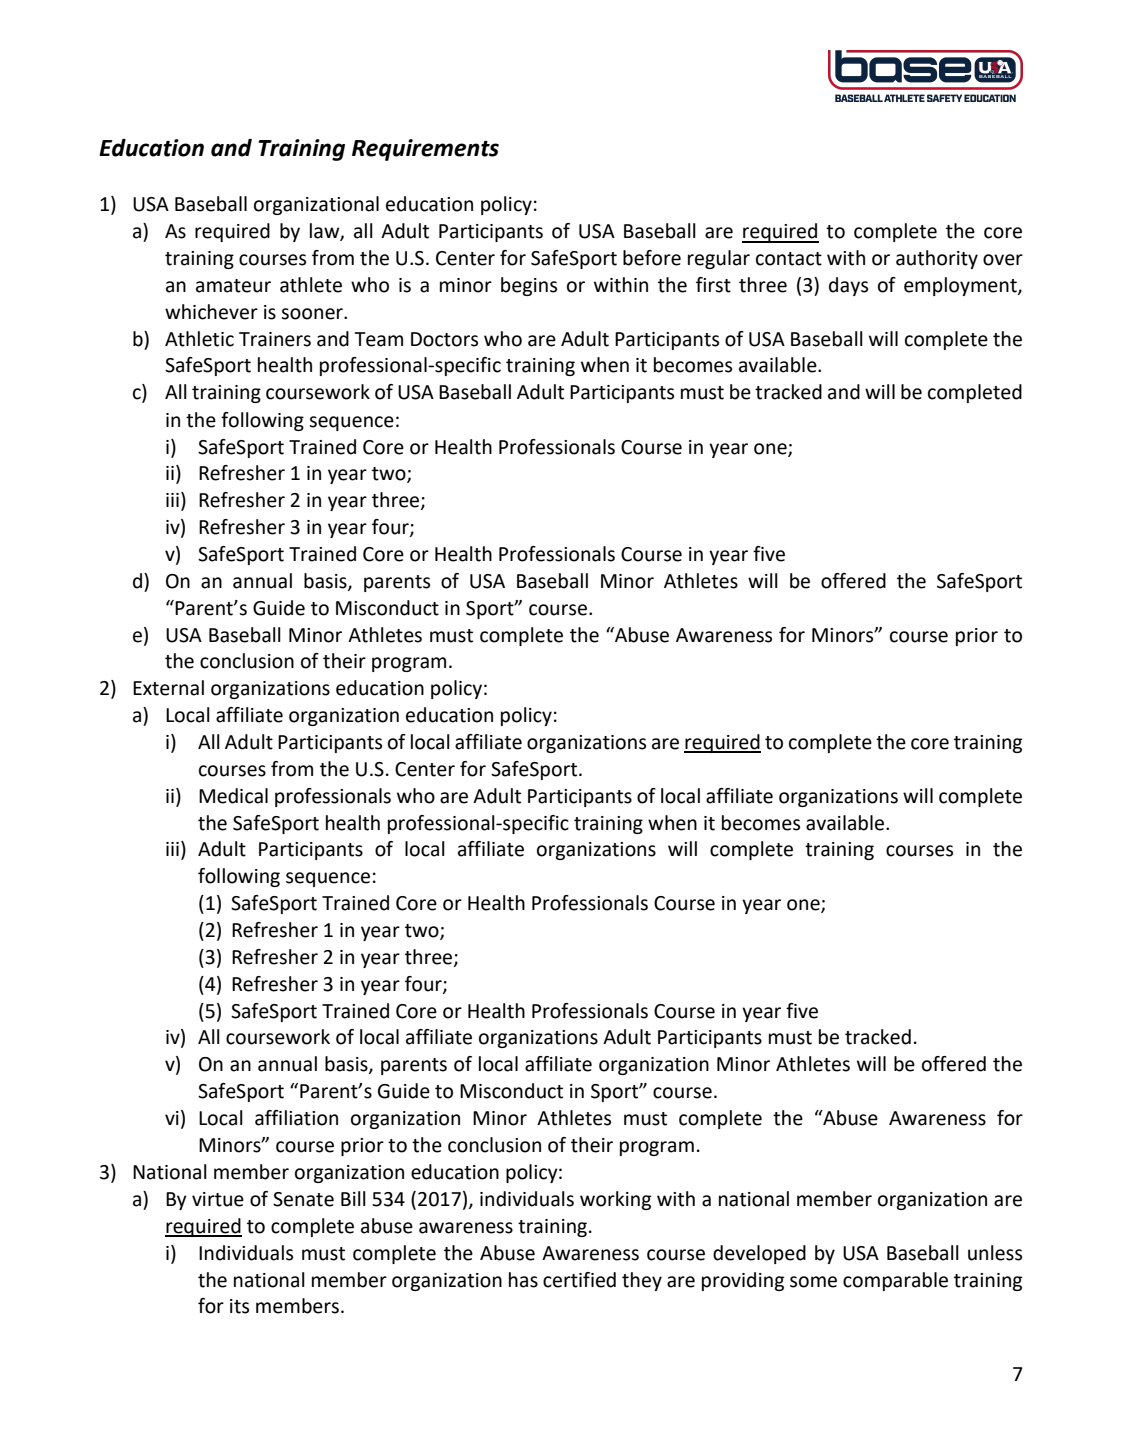  I want to click on affiliation, so click(296, 1118).
